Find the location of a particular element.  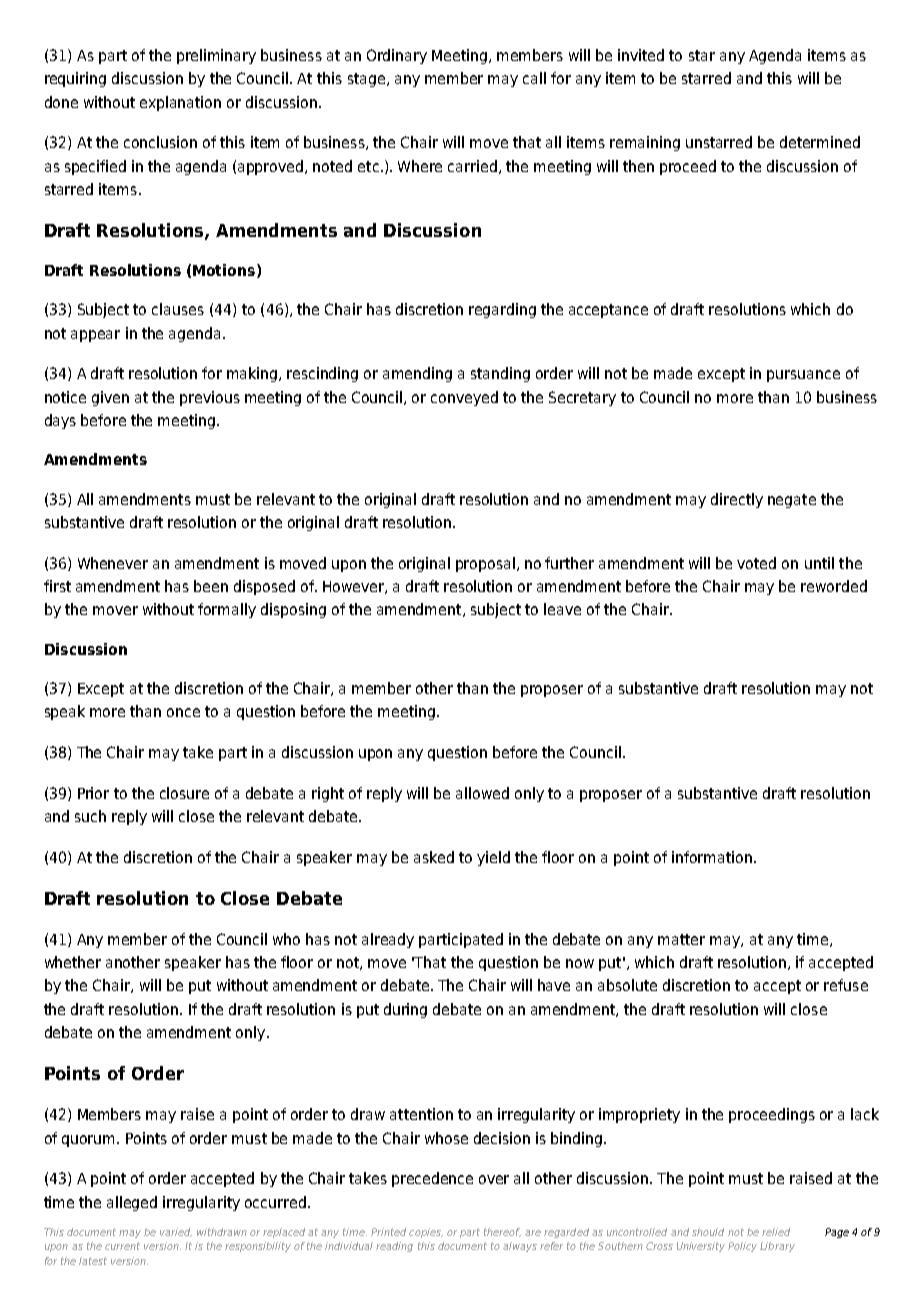

pursuance is located at coordinates (803, 376).
